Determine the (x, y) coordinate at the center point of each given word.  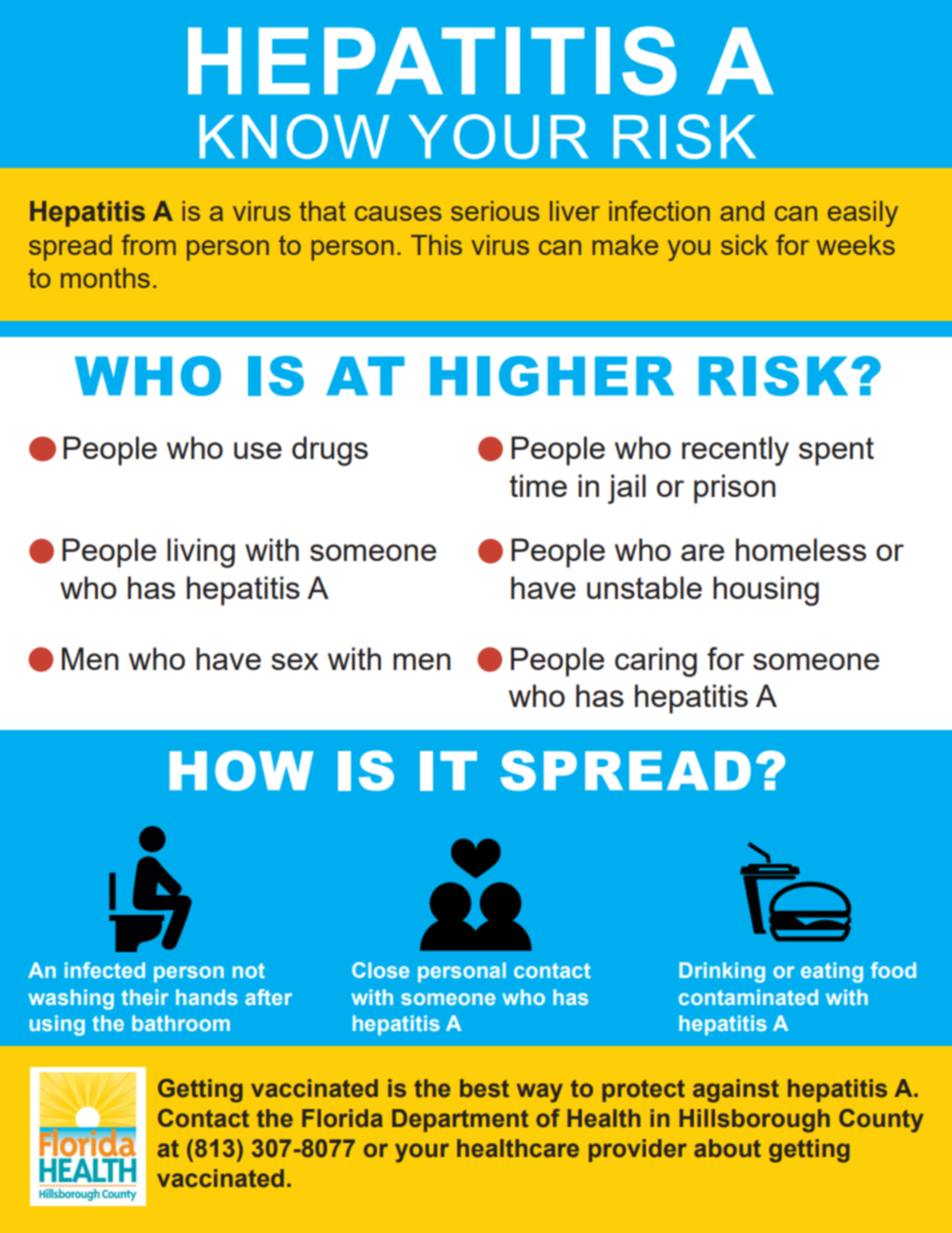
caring (656, 662)
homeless (801, 549)
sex (295, 661)
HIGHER (552, 376)
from (149, 244)
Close (381, 970)
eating (832, 972)
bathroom (181, 1023)
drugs (330, 451)
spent (836, 451)
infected (105, 970)
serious (495, 211)
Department (460, 1120)
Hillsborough (755, 1121)
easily (863, 214)
